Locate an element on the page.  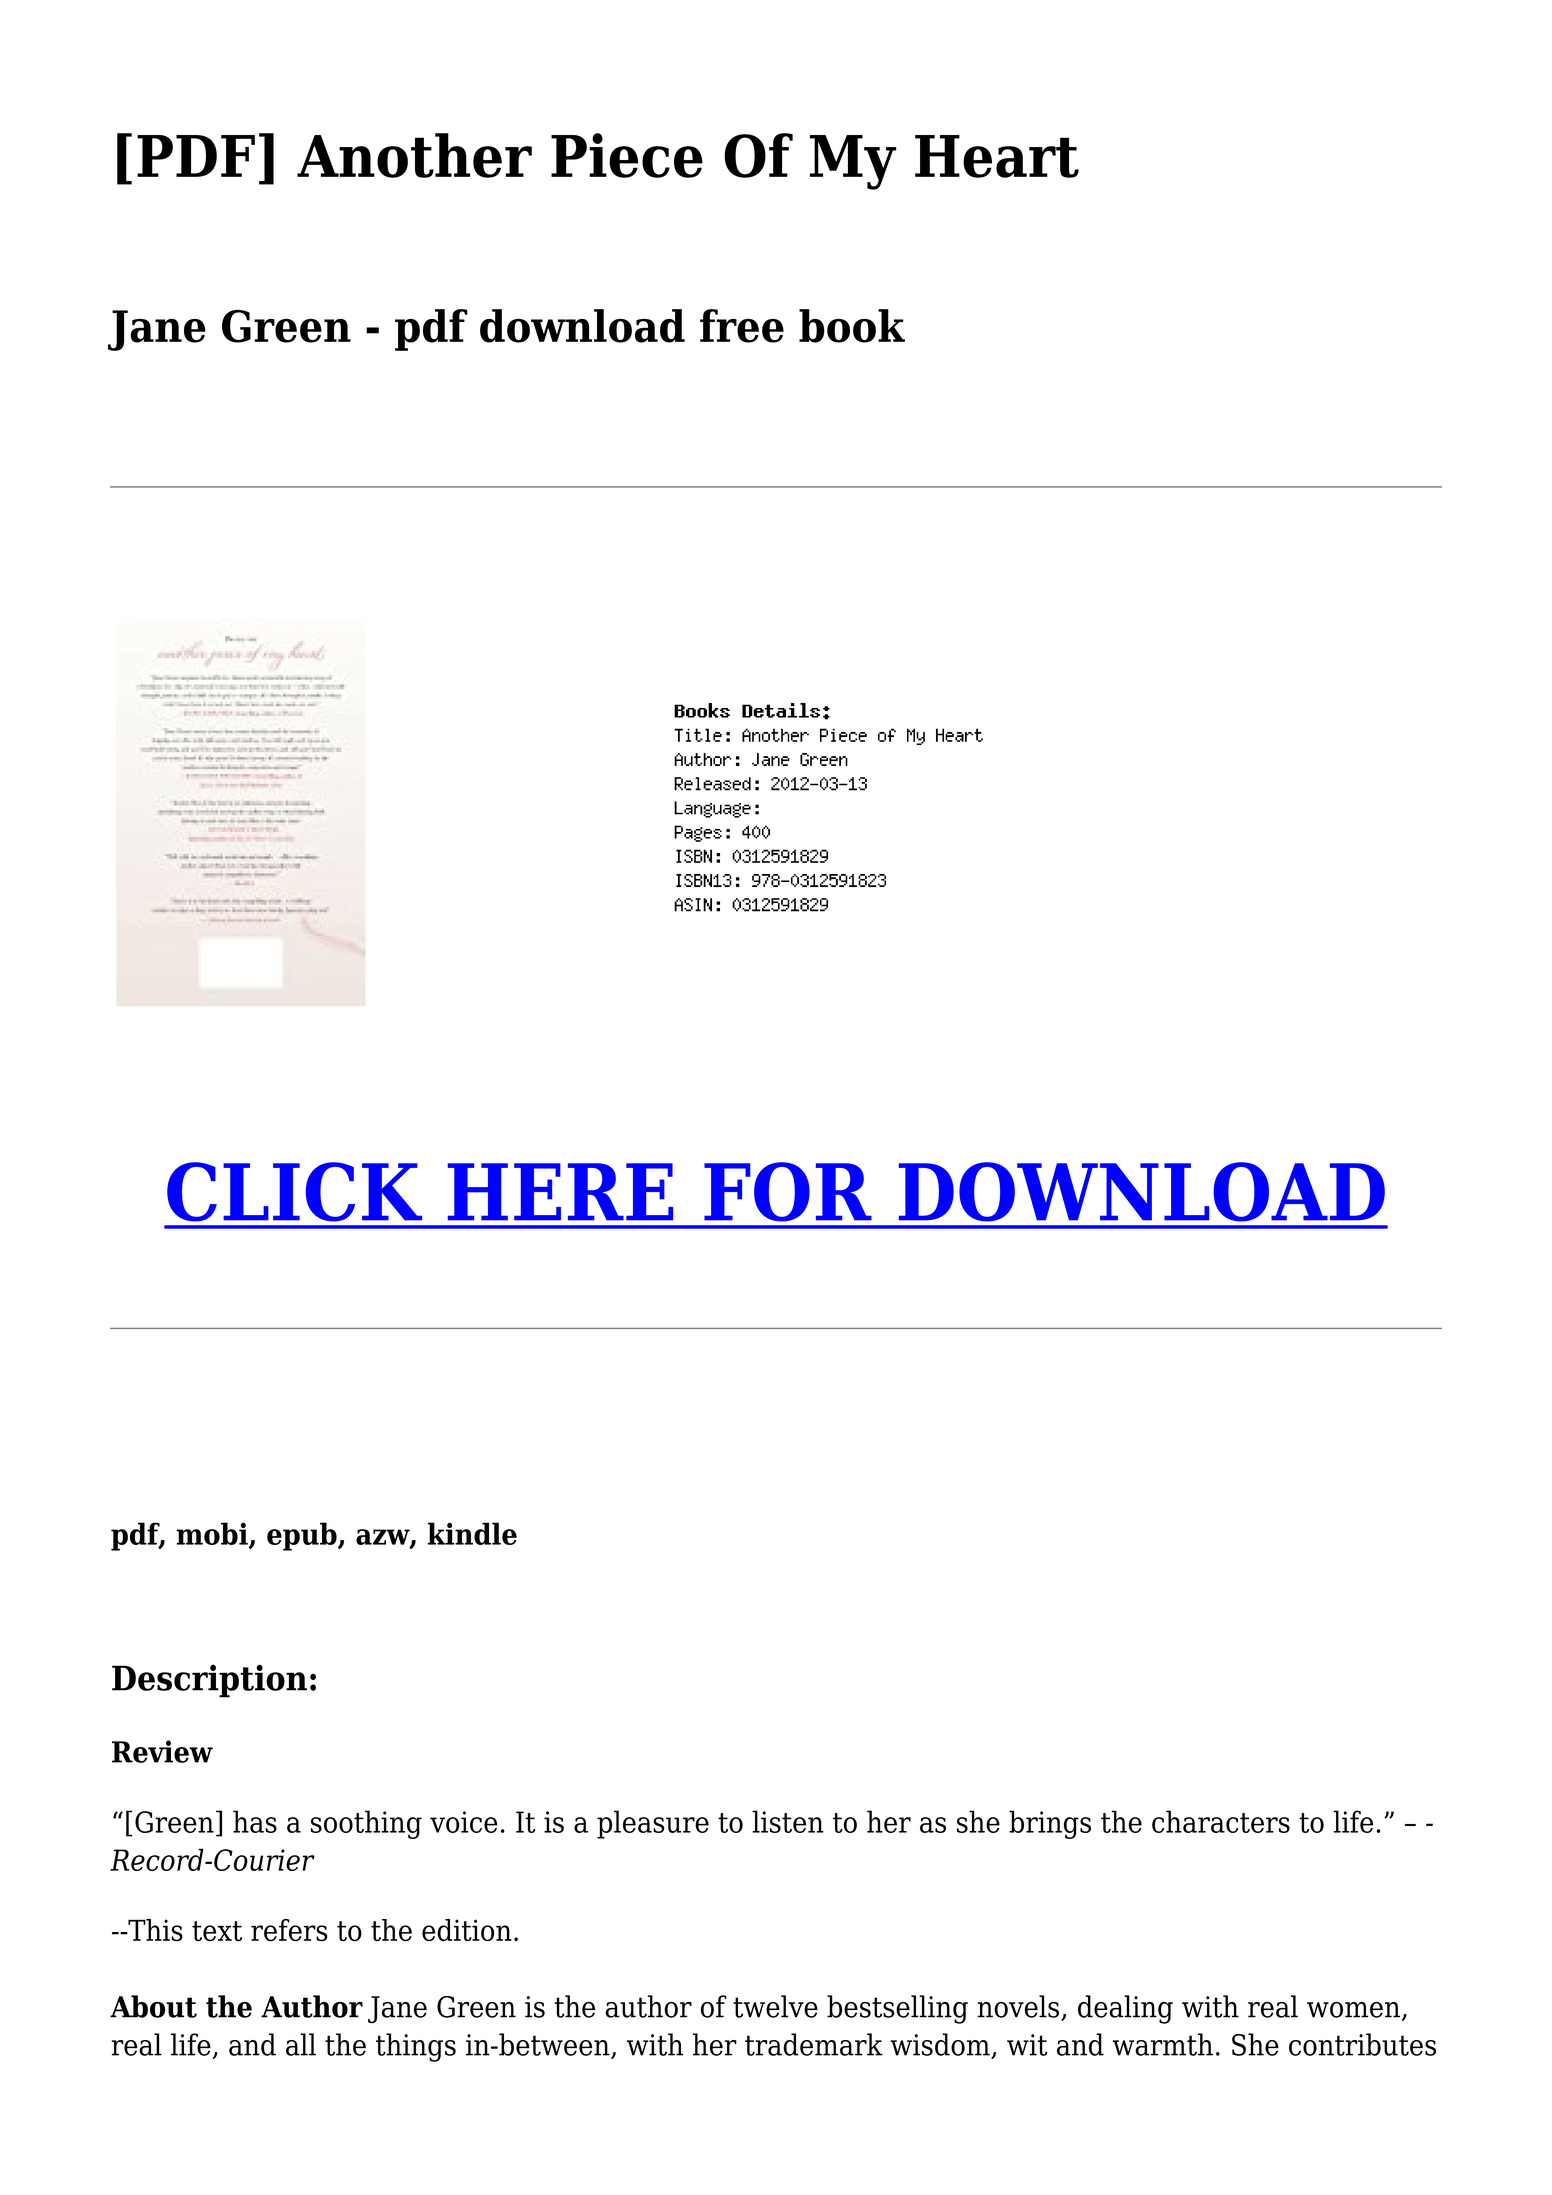
HERE is located at coordinates (560, 1192).
